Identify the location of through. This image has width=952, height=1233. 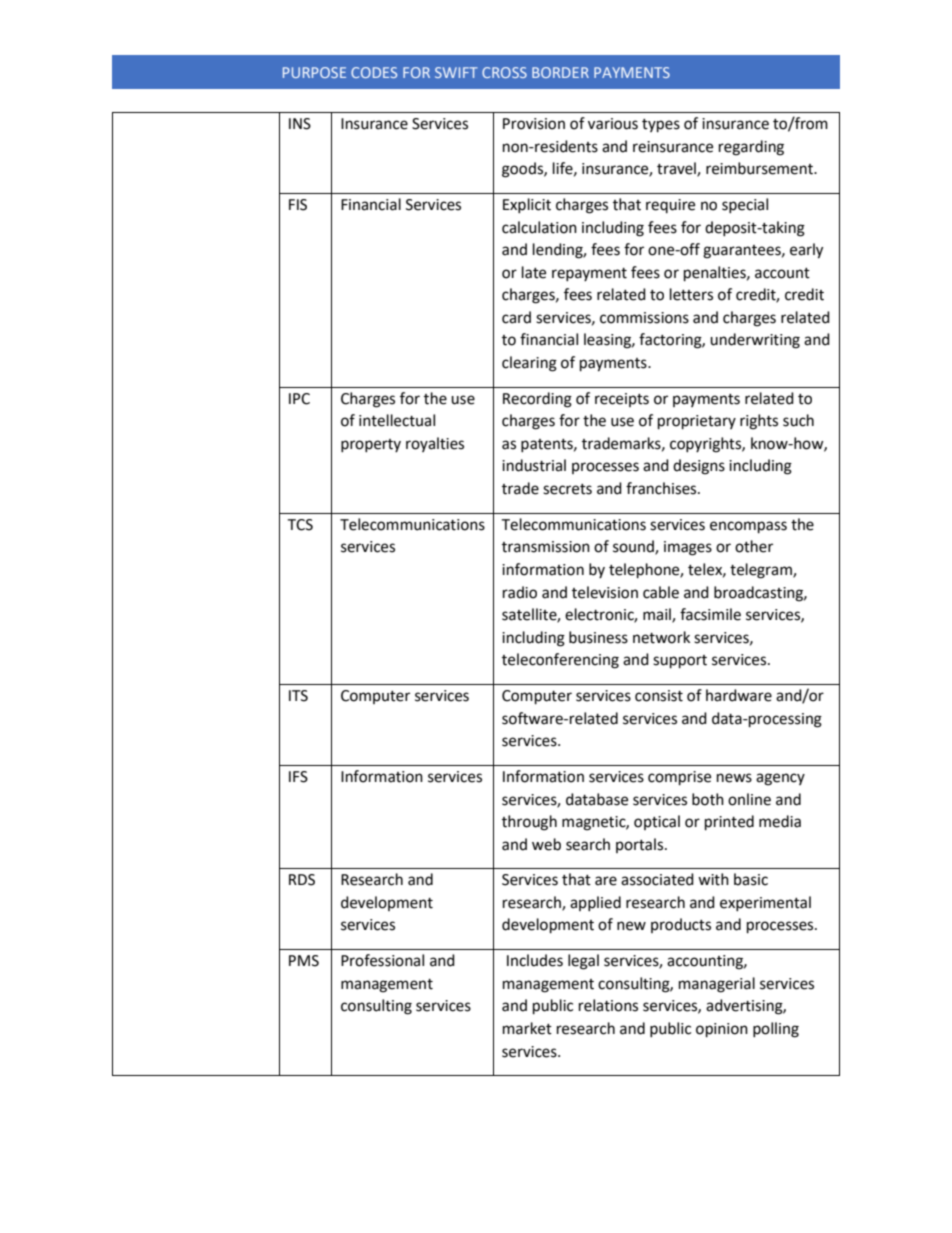
(529, 823).
